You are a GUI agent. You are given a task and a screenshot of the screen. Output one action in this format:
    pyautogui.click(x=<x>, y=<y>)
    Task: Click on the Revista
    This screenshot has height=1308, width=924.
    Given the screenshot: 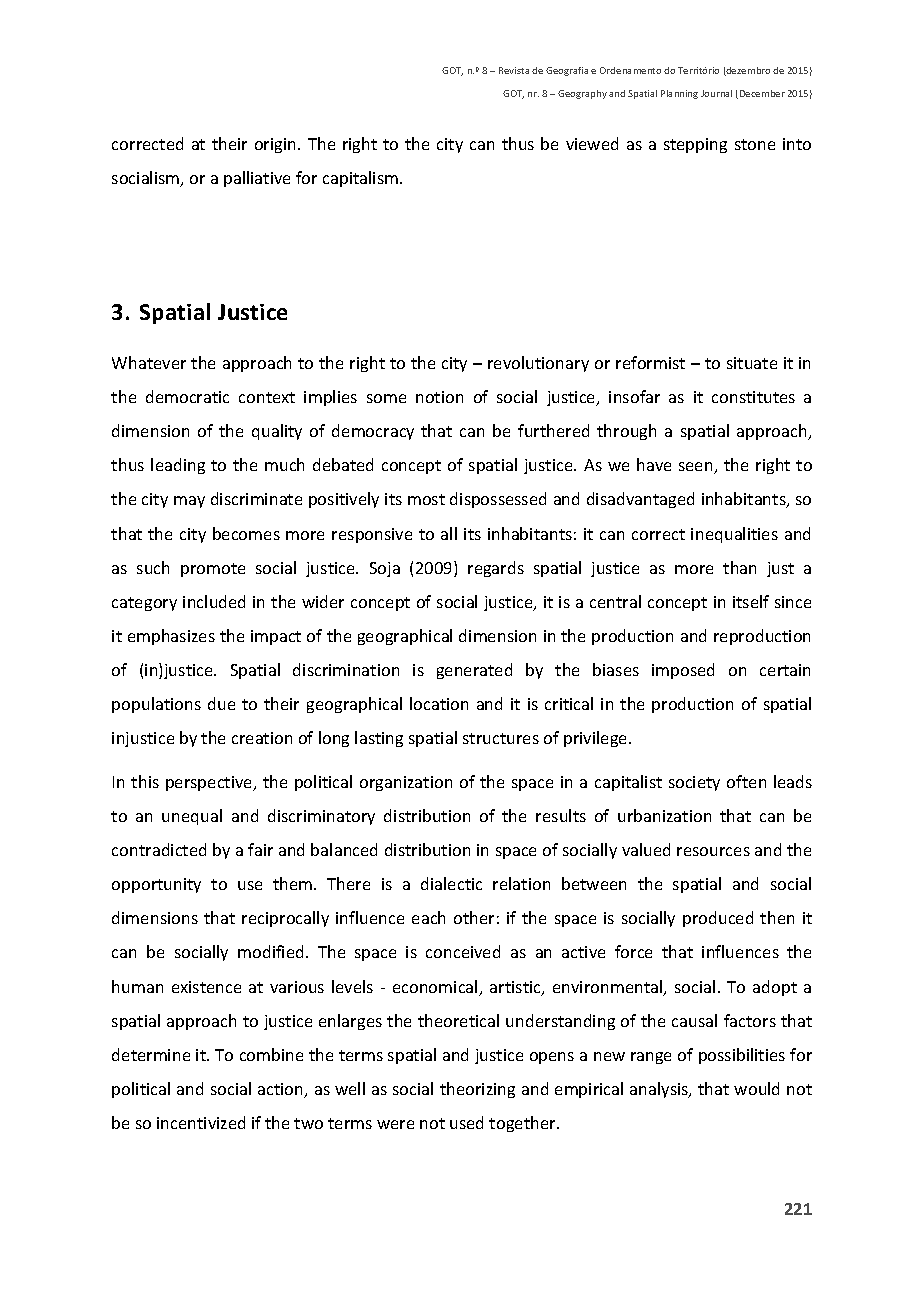 What is the action you would take?
    pyautogui.click(x=514, y=70)
